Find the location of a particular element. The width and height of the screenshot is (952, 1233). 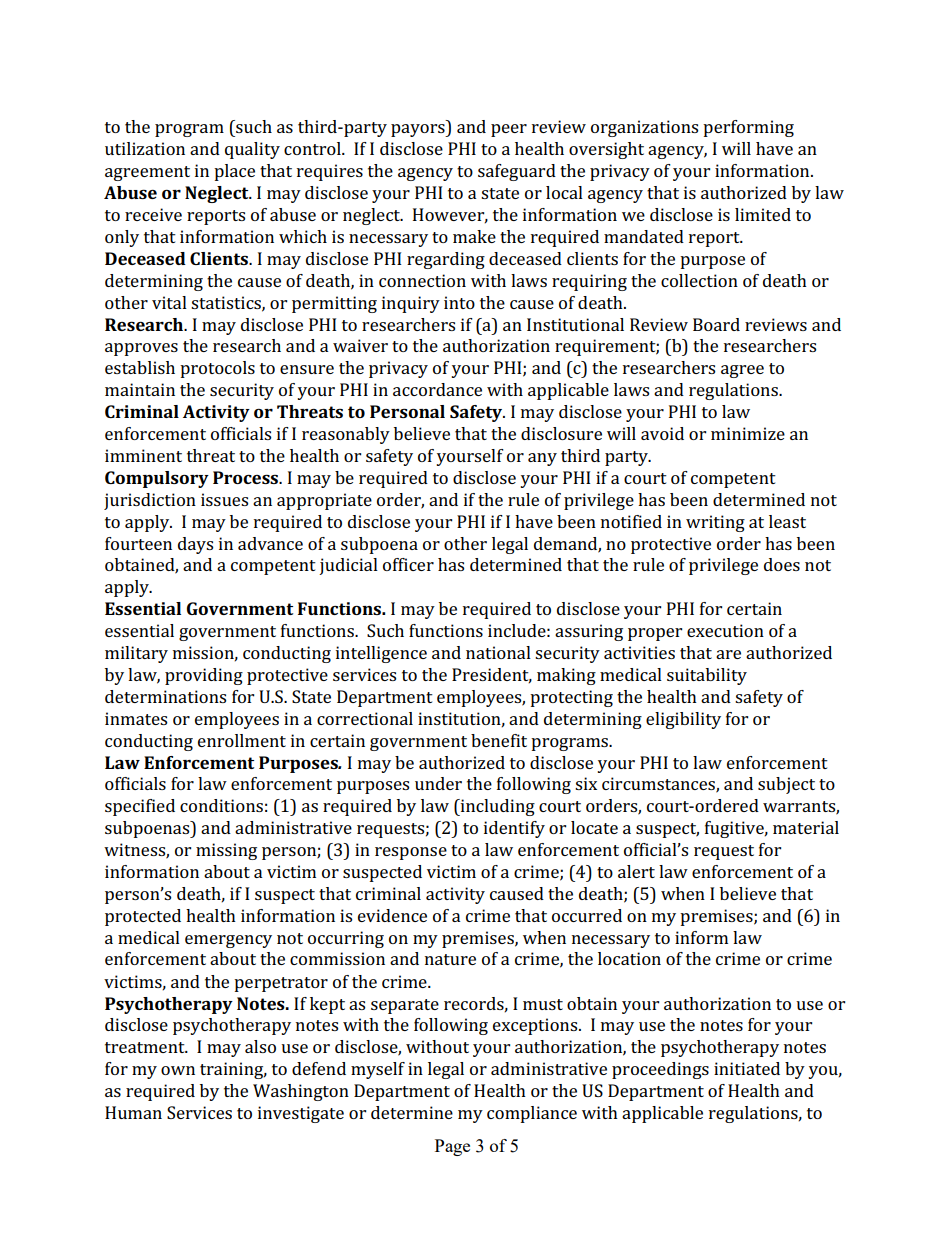

writing is located at coordinates (715, 523).
